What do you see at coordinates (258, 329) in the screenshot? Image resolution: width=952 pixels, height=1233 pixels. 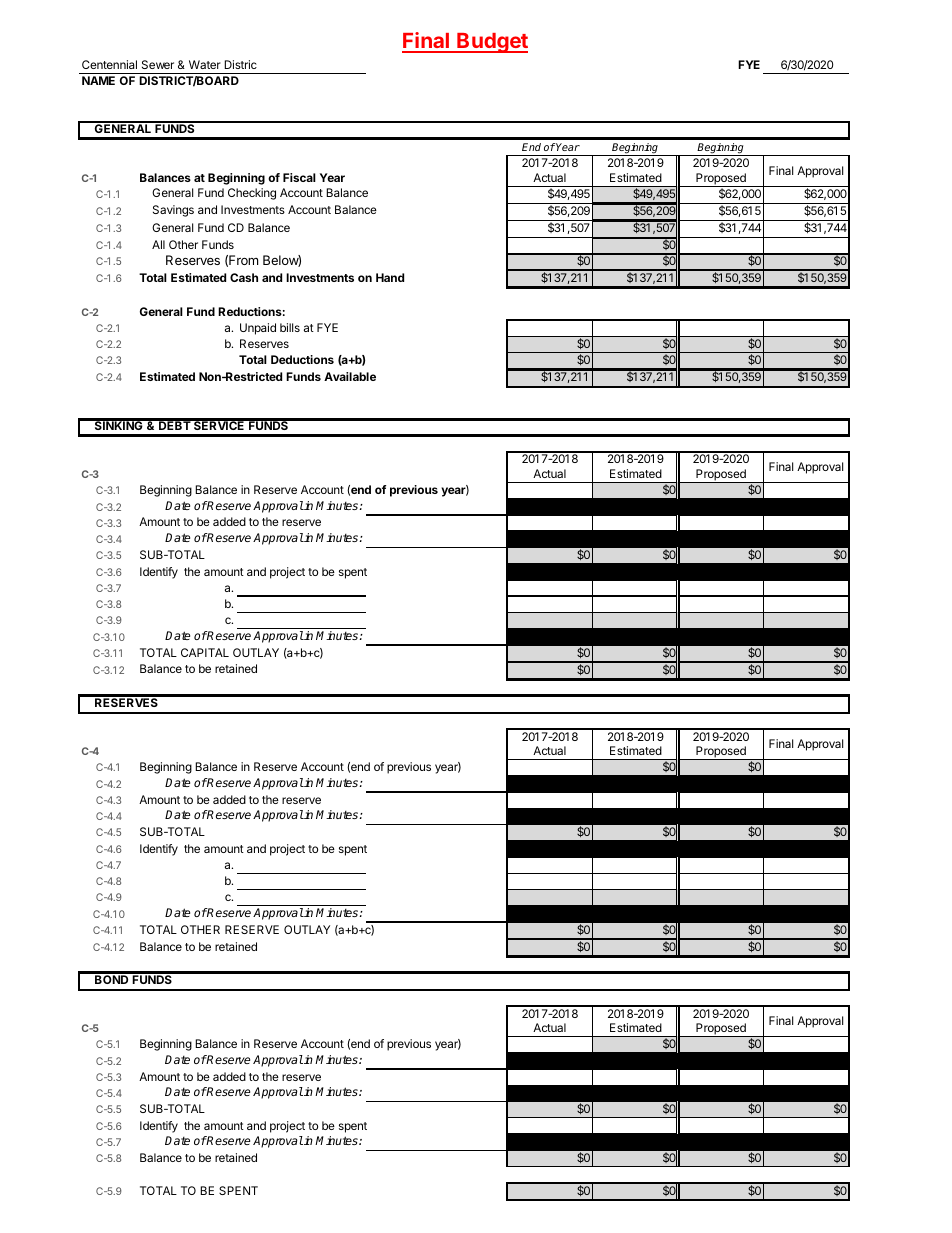 I see `Unpaid` at bounding box center [258, 329].
